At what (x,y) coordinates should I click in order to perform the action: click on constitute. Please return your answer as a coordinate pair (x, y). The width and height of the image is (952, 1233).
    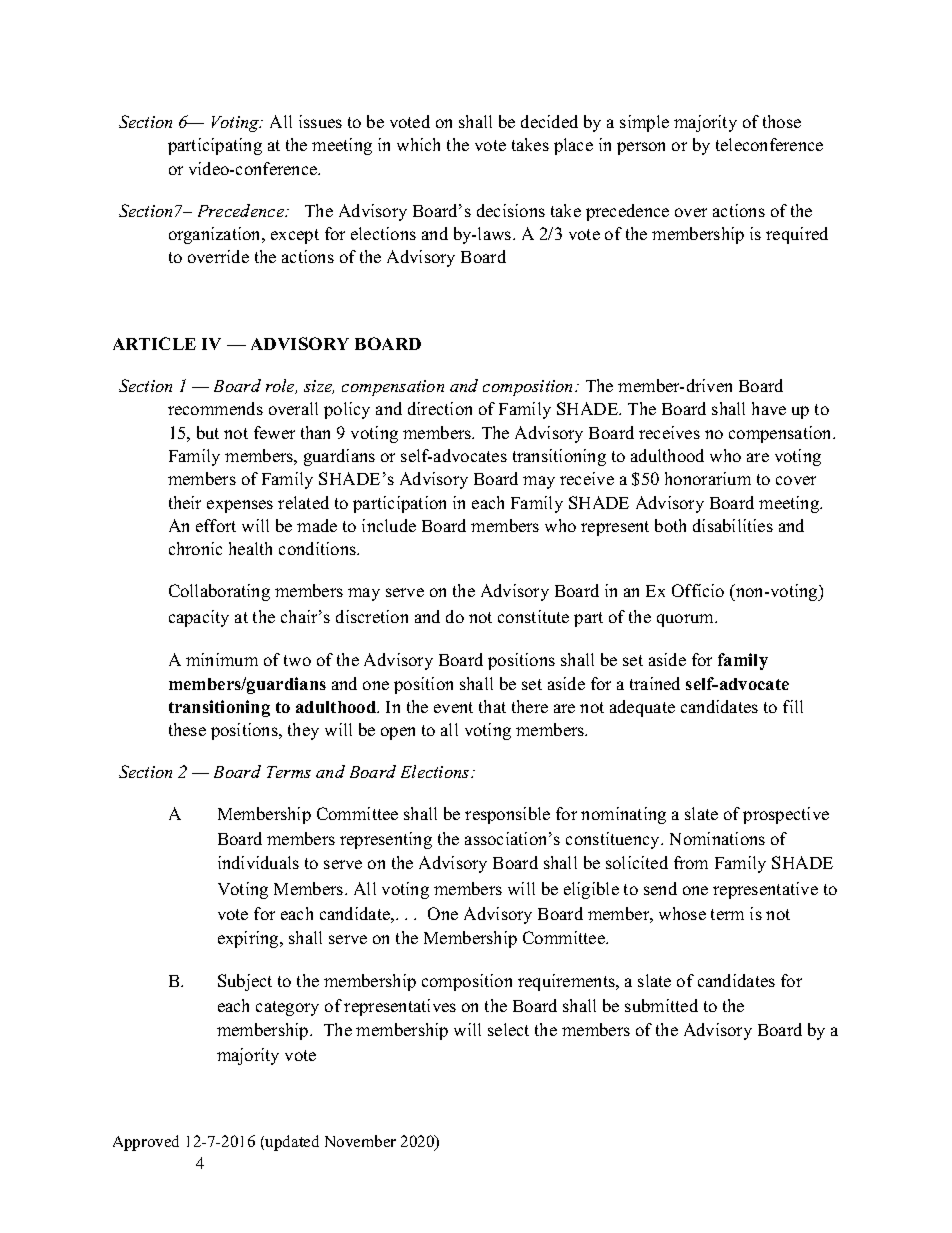
    Looking at the image, I should click on (533, 616).
